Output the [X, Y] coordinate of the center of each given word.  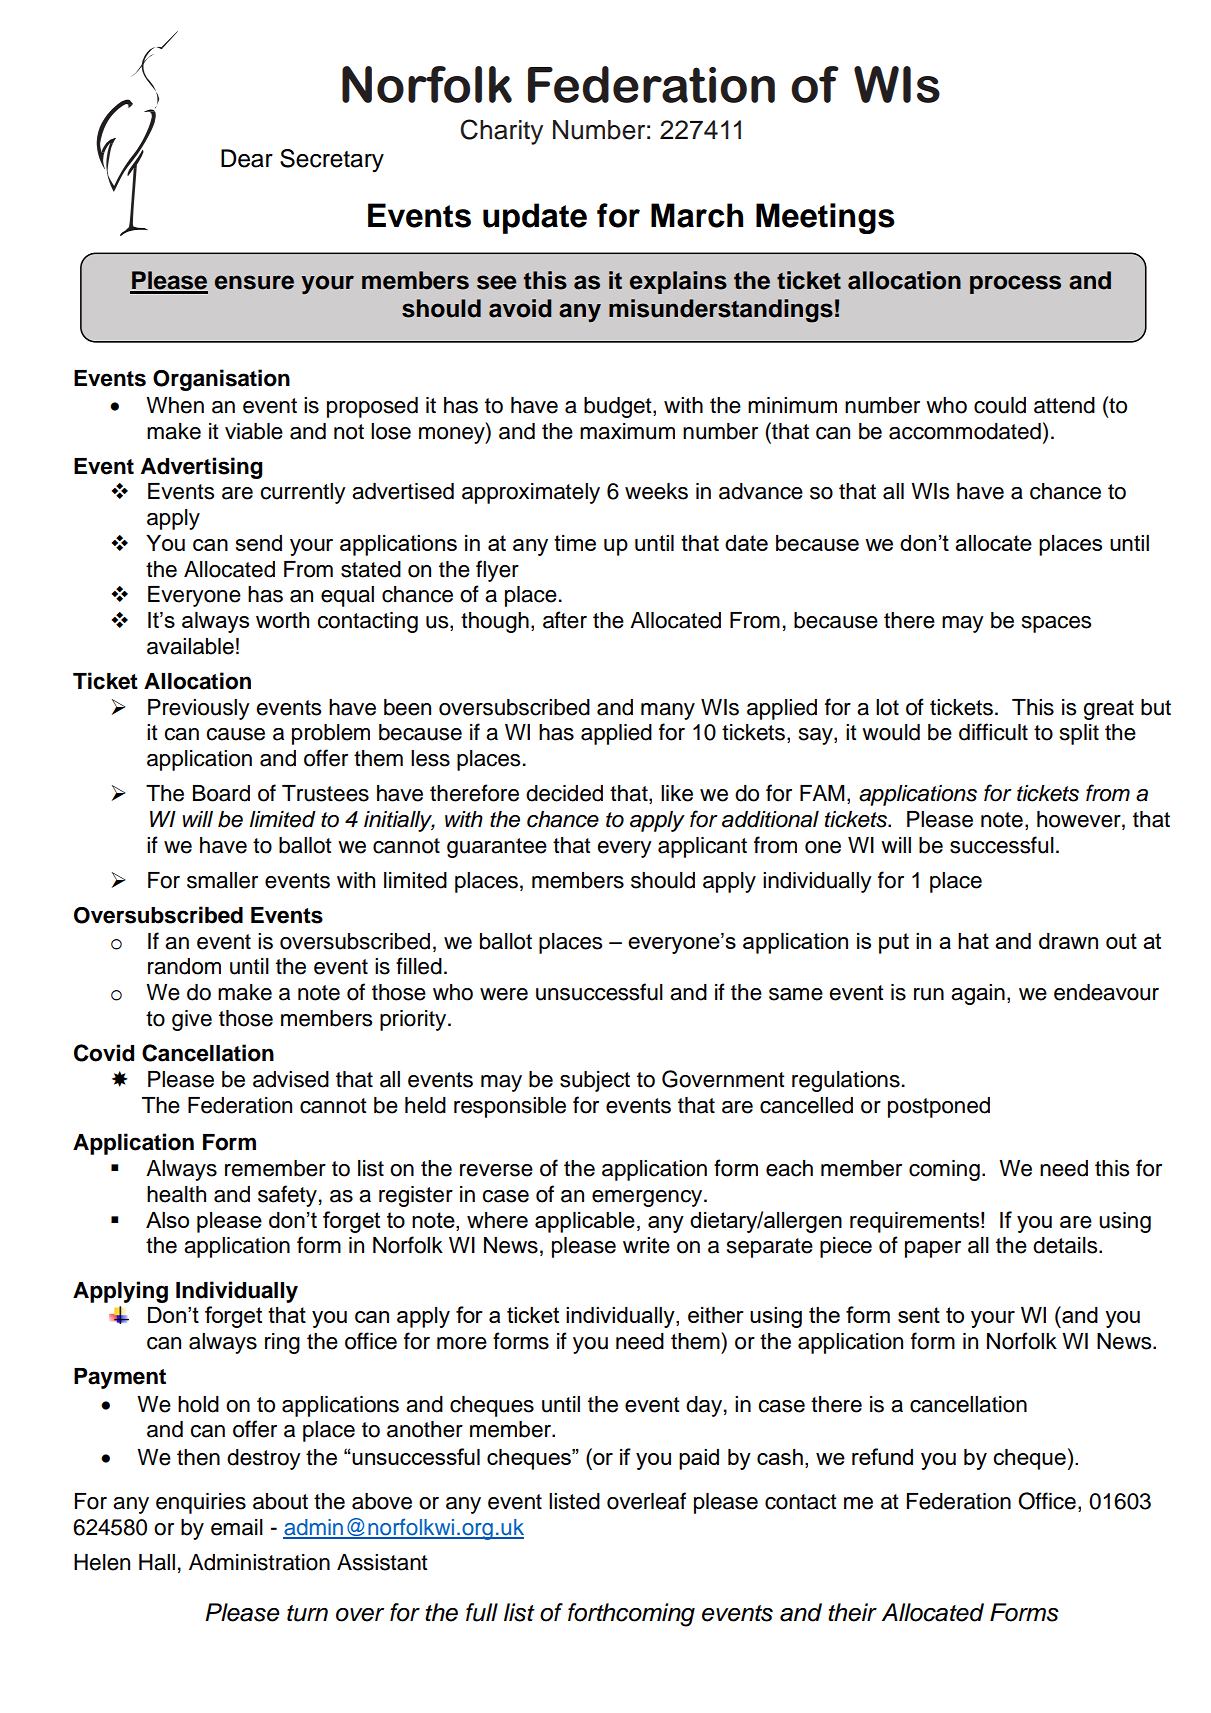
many [668, 711]
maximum [627, 431]
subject [595, 1081]
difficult [993, 732]
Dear [247, 158]
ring [282, 1343]
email [237, 1527]
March [697, 215]
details [1066, 1245]
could [1000, 405]
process [1015, 284]
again [978, 994]
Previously [199, 709]
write [646, 1245]
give [192, 1020]
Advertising [202, 468]
